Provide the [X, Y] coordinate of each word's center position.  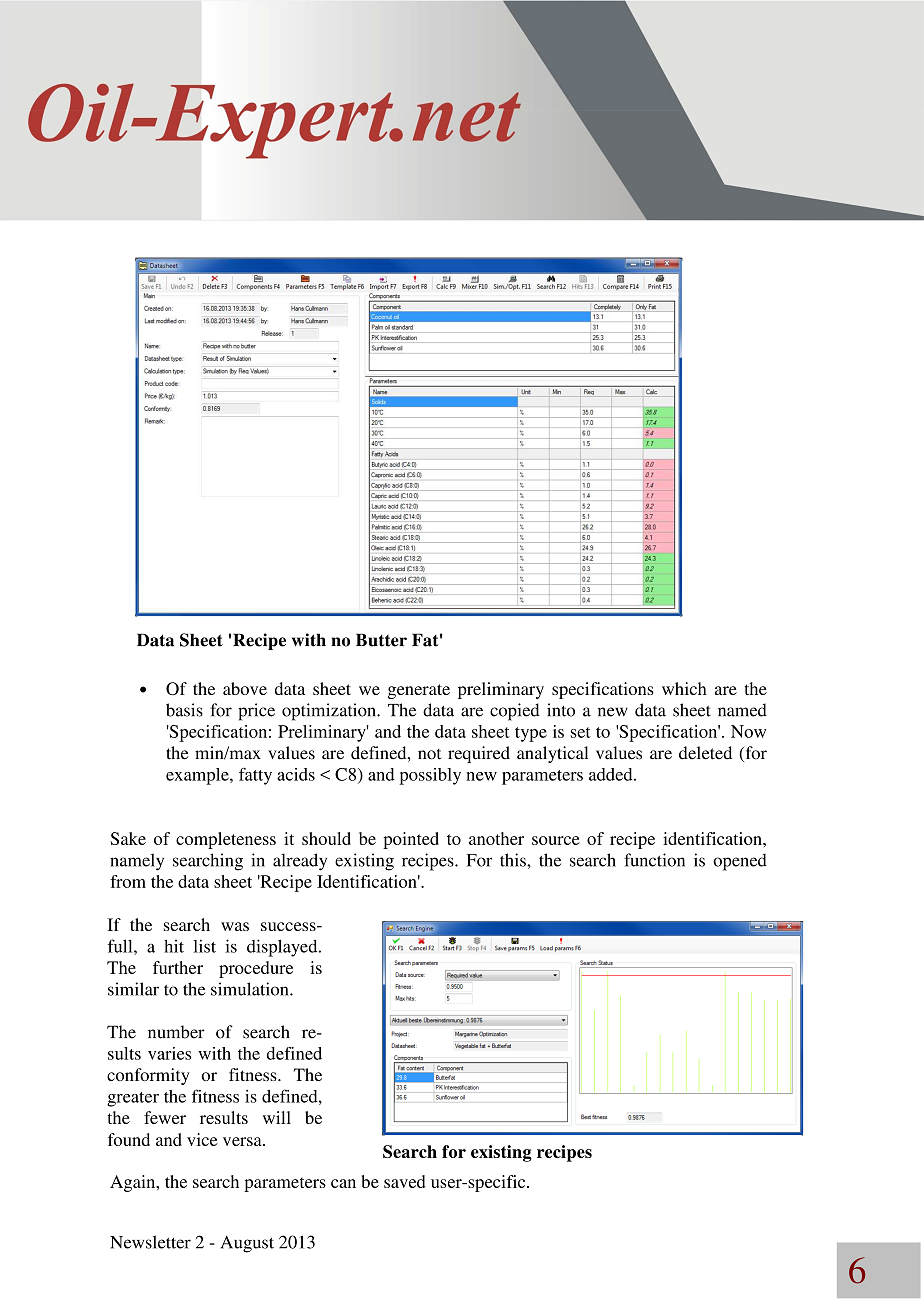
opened [740, 862]
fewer [165, 1117]
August [247, 1244]
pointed [411, 840]
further [178, 967]
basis [184, 710]
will [277, 1117]
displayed [283, 948]
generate [419, 691]
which [684, 688]
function [654, 860]
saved [404, 1181]
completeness [226, 840]
